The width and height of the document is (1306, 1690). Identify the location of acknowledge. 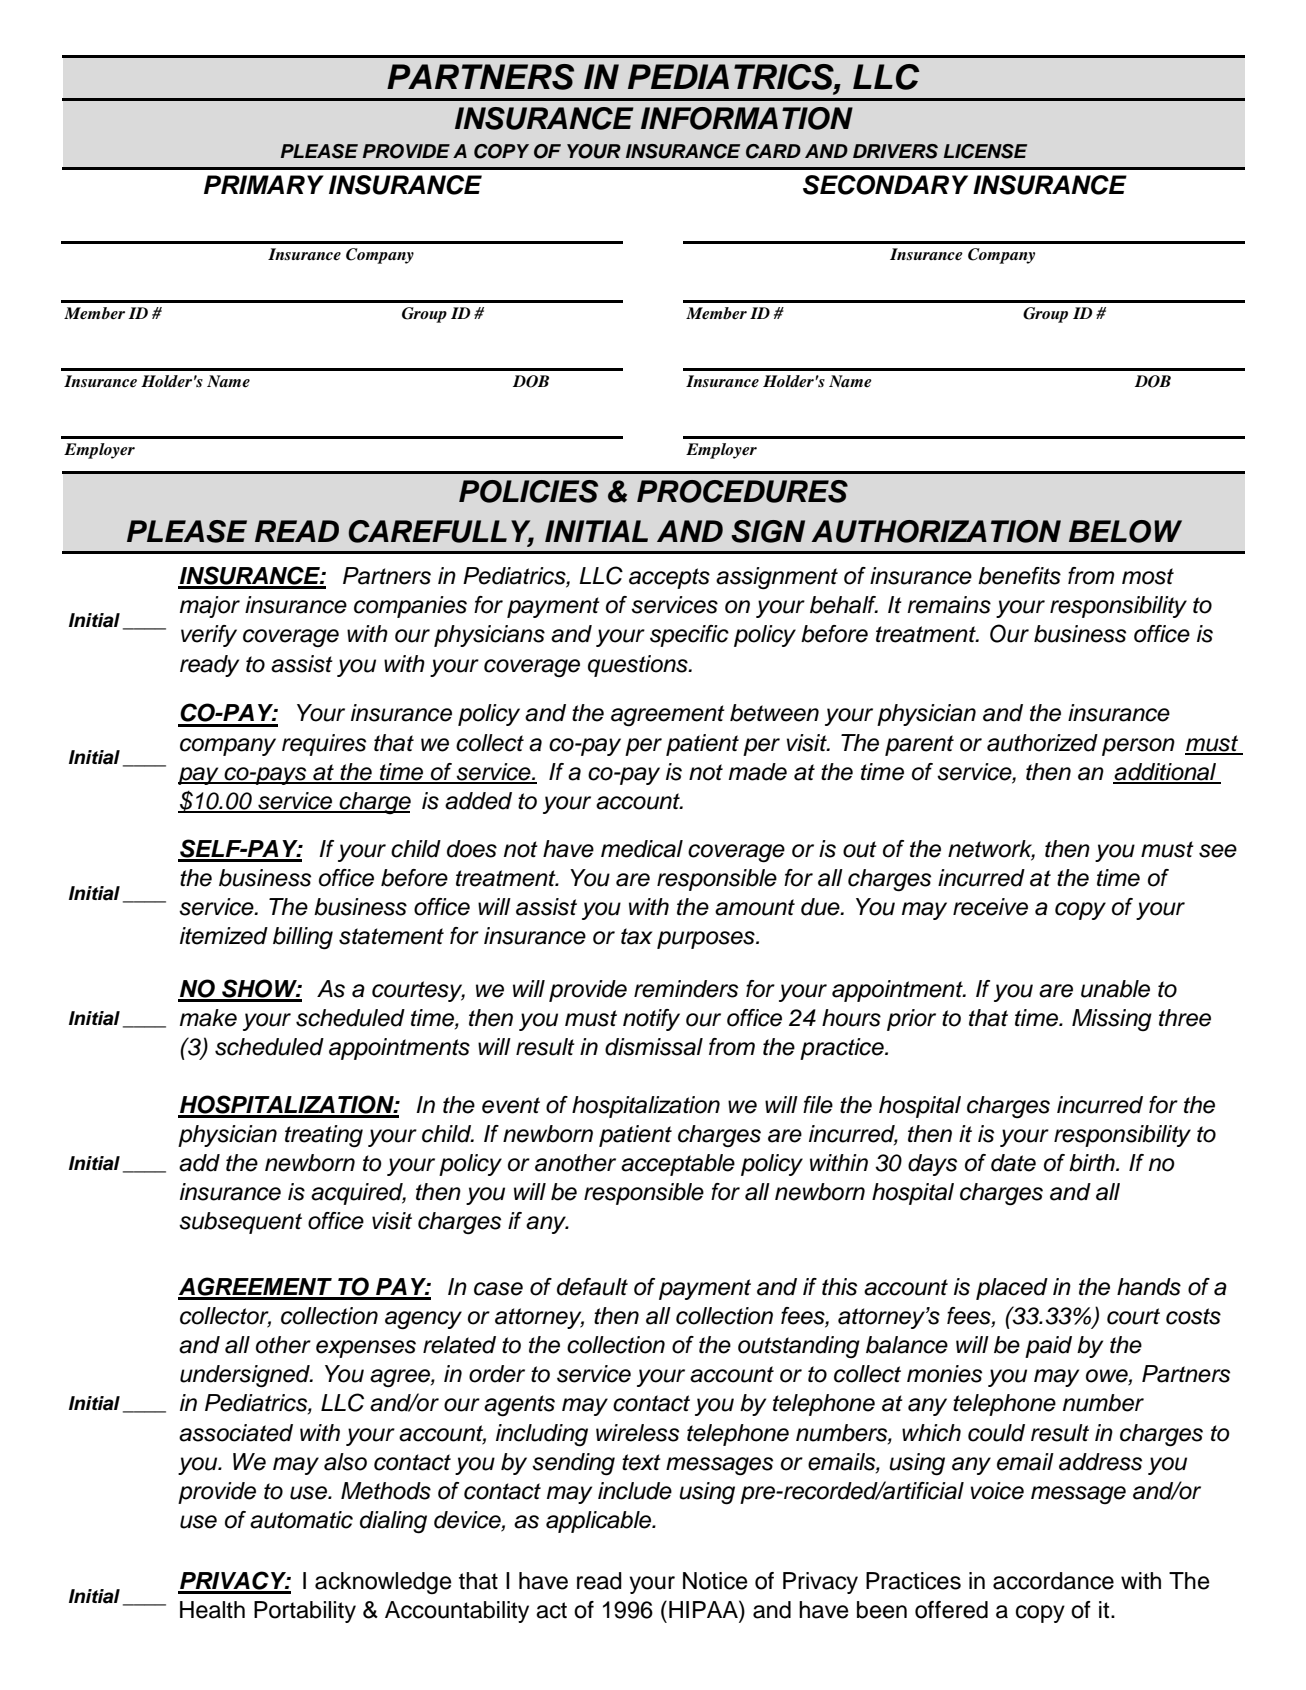
(383, 1583).
